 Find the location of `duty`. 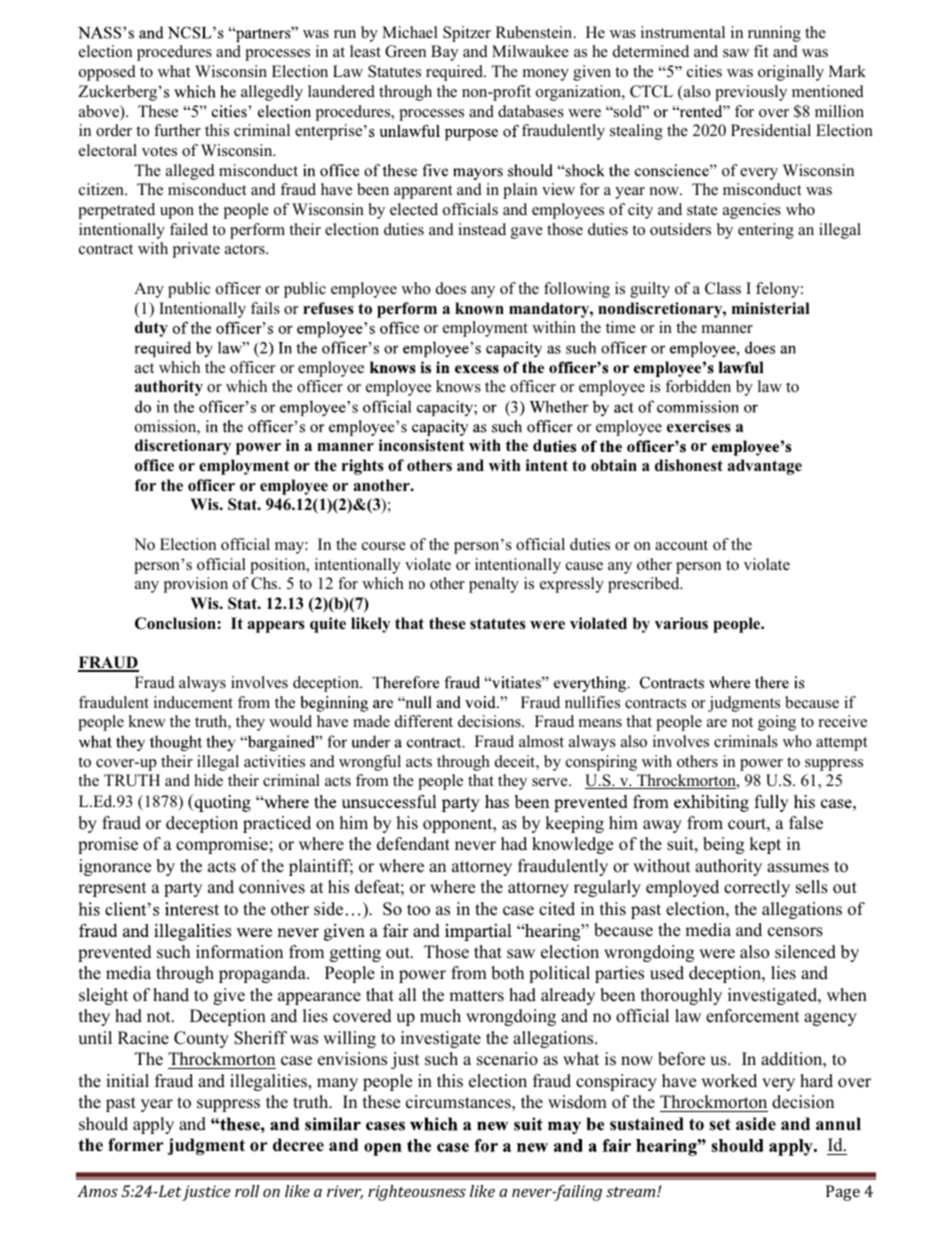

duty is located at coordinates (151, 329).
